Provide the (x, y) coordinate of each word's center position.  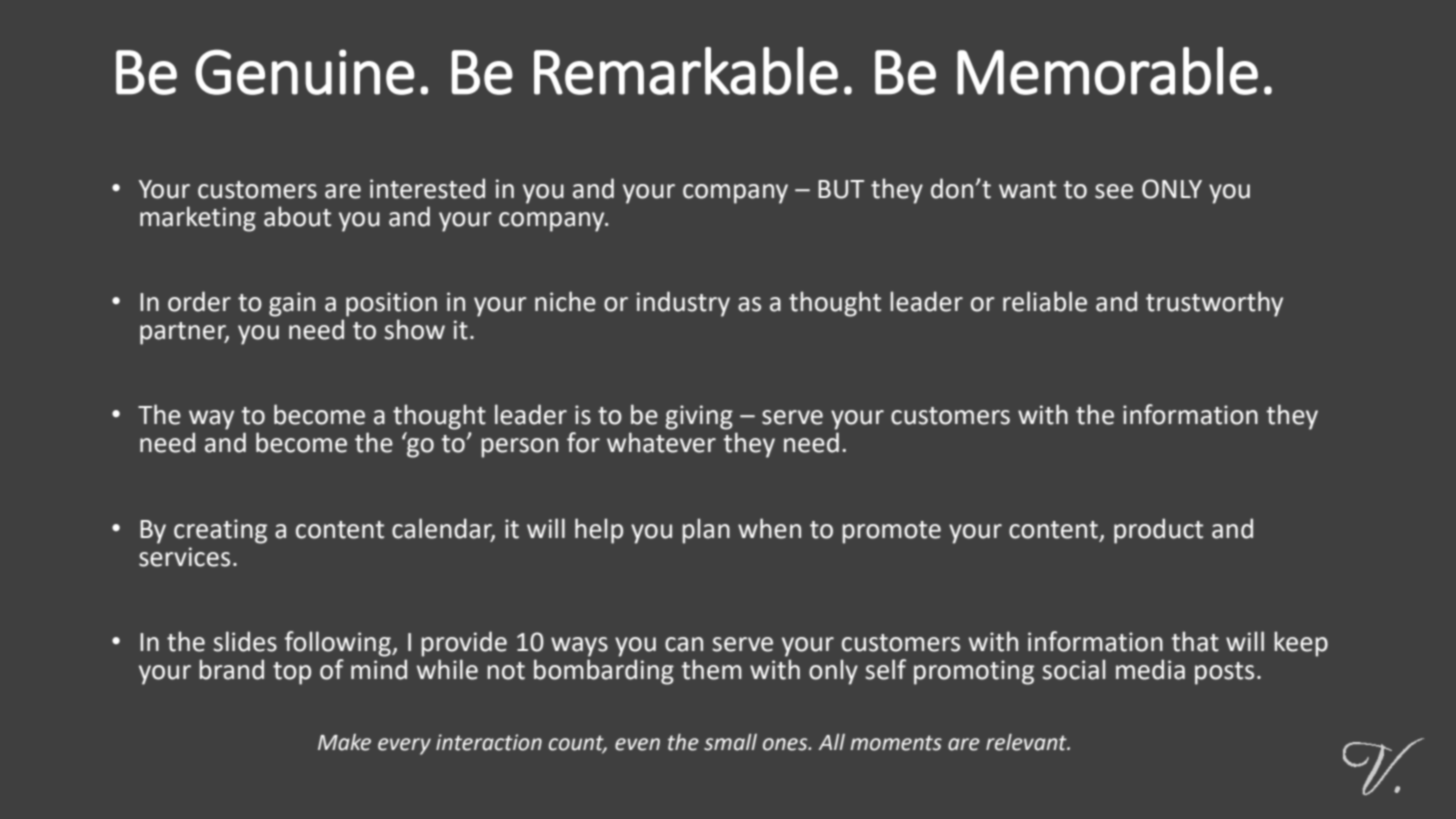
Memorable (1107, 71)
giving (699, 417)
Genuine (305, 72)
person (519, 448)
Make (344, 742)
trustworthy (1214, 304)
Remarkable (686, 71)
